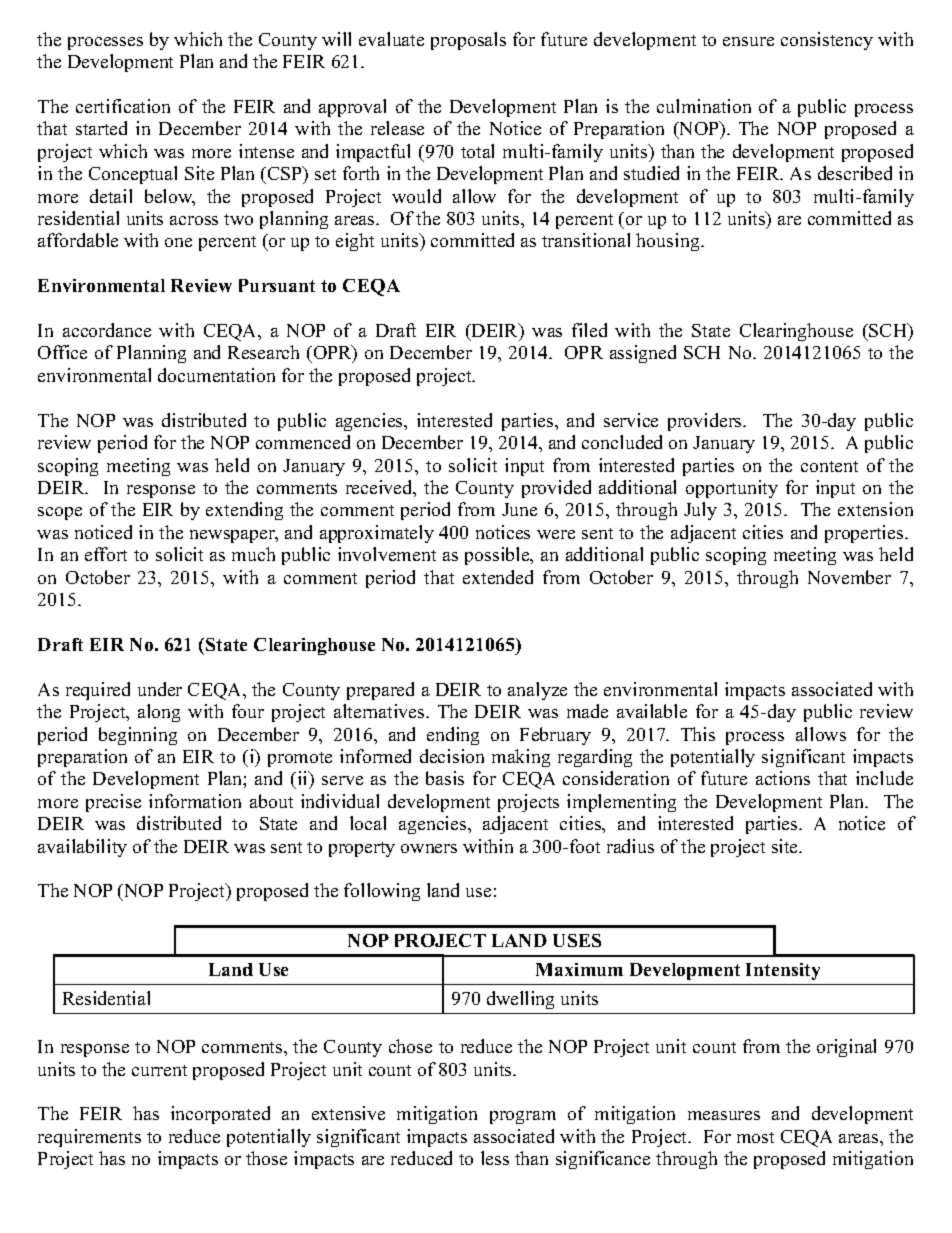 This document has height=1233, width=952. I want to click on less, so click(495, 1158).
